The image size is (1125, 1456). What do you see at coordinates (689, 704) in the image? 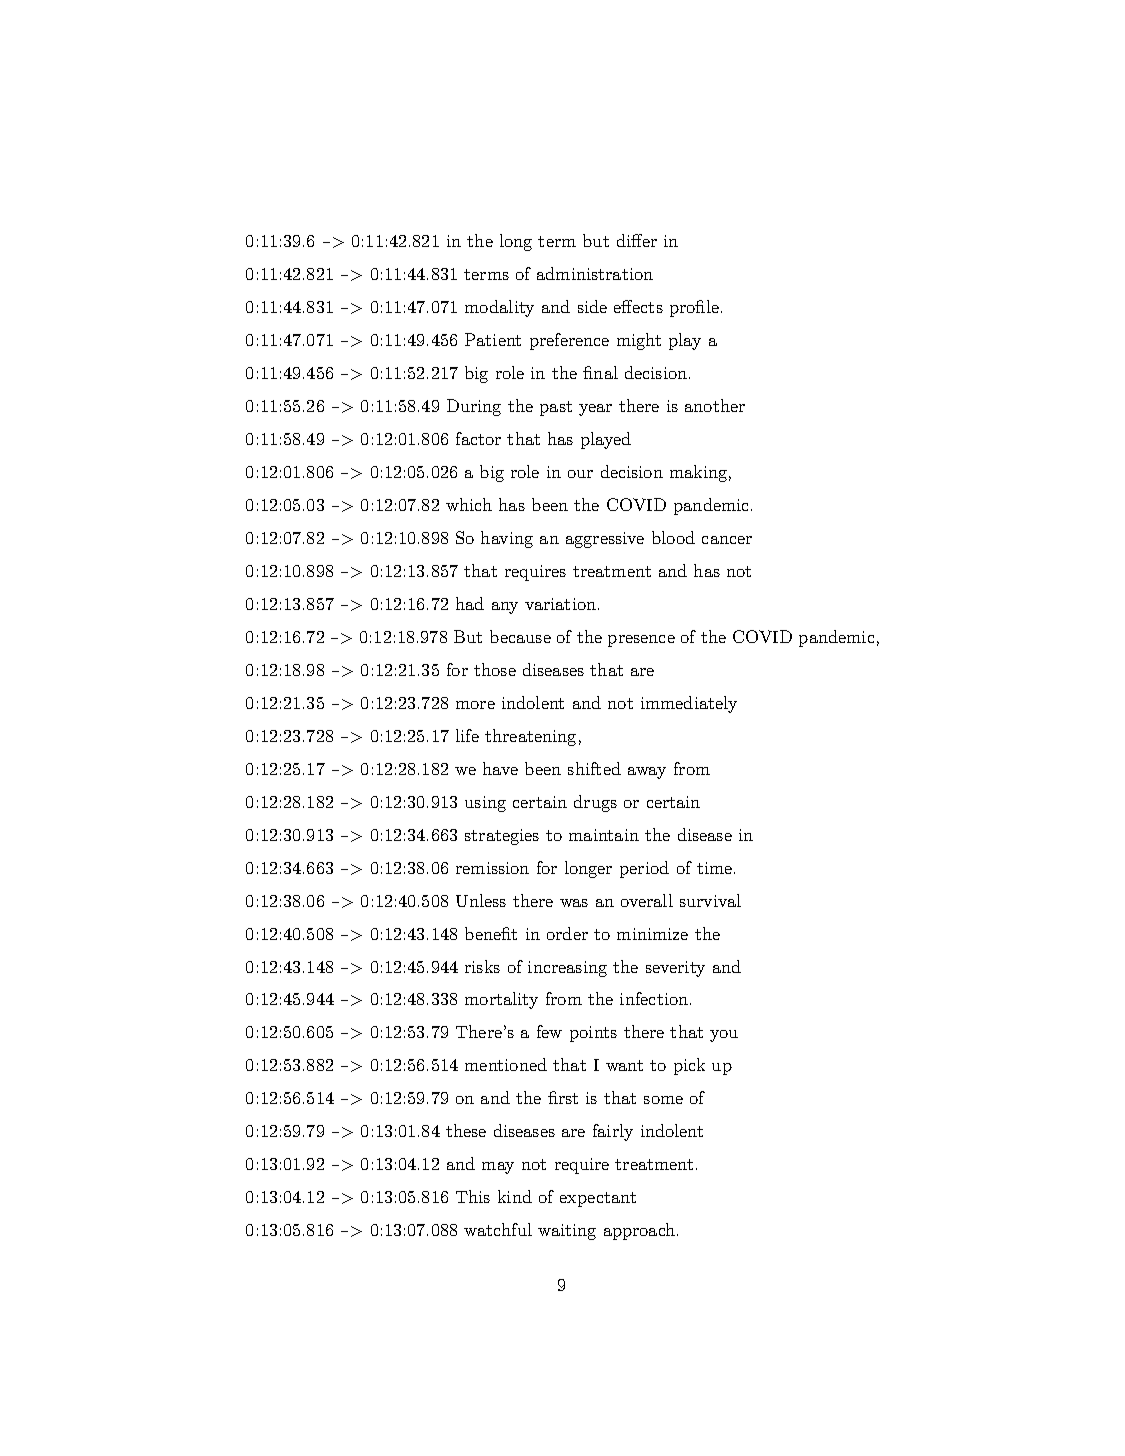
I see `immediately` at bounding box center [689, 704].
